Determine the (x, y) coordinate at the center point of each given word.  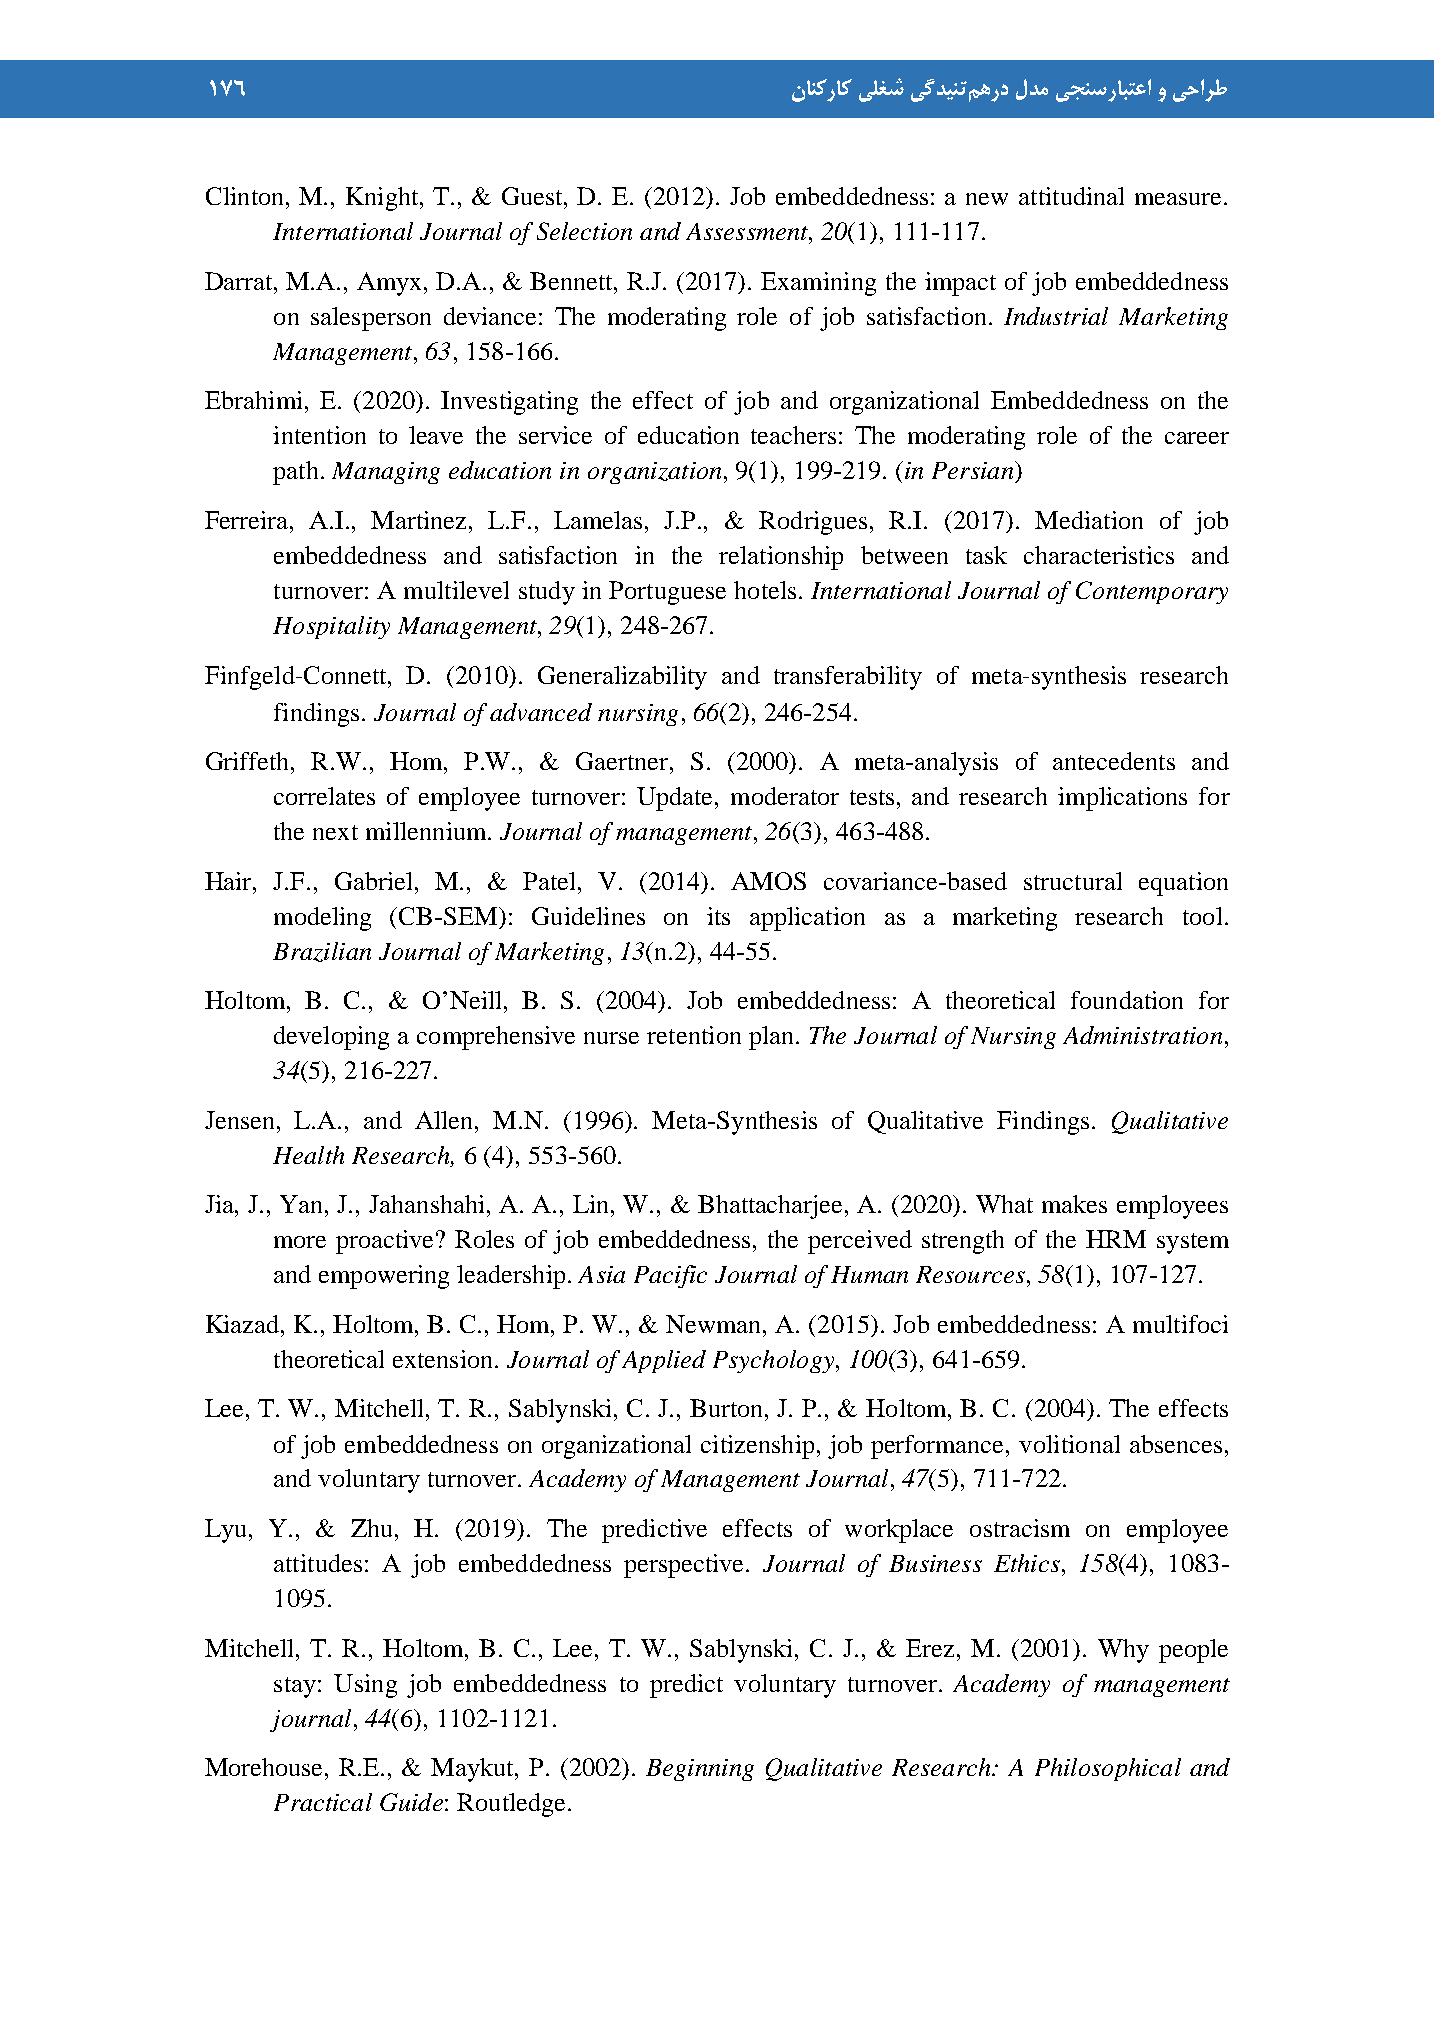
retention (694, 1035)
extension (442, 1359)
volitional (1069, 1444)
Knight (383, 199)
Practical (323, 1802)
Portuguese (667, 593)
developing (331, 1038)
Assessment (748, 231)
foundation (1127, 1000)
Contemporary (1152, 592)
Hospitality (331, 627)
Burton (728, 1408)
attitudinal (1071, 196)
